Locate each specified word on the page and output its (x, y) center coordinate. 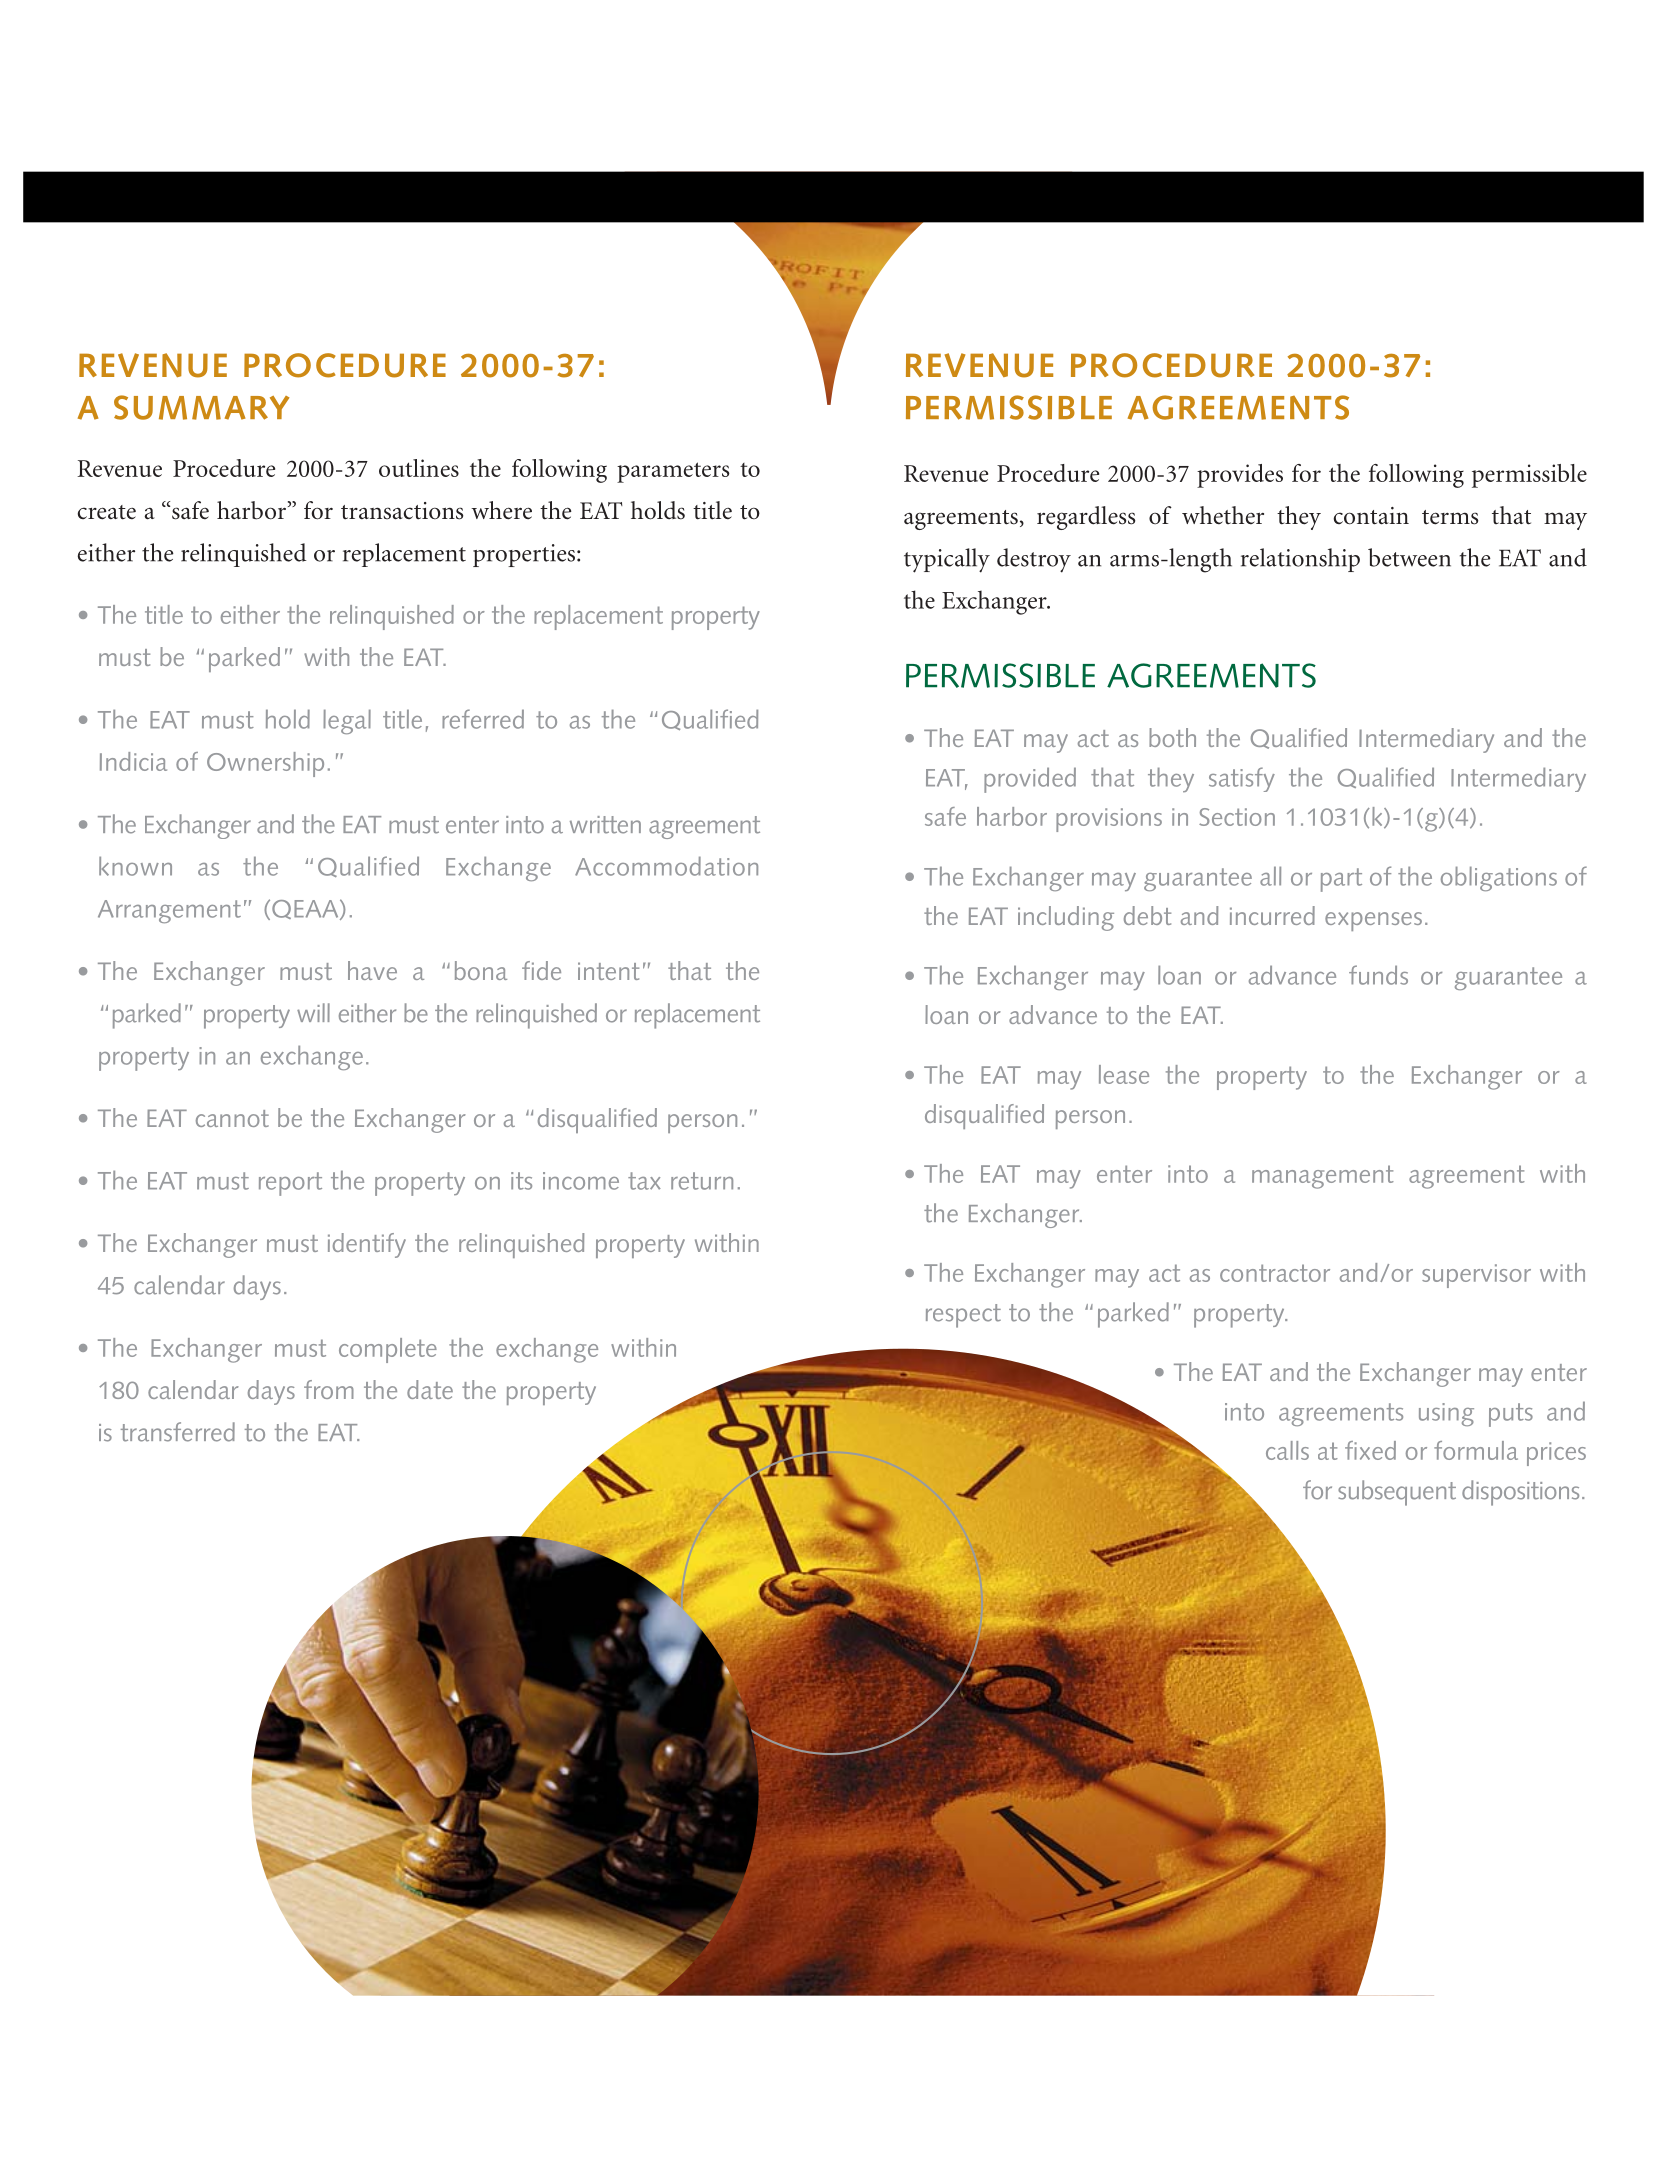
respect (963, 1316)
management (1323, 1177)
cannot (232, 1118)
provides (1240, 476)
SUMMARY (201, 407)
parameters (673, 472)
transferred (178, 1432)
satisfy (1242, 779)
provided (1030, 780)
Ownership (265, 764)
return (702, 1181)
